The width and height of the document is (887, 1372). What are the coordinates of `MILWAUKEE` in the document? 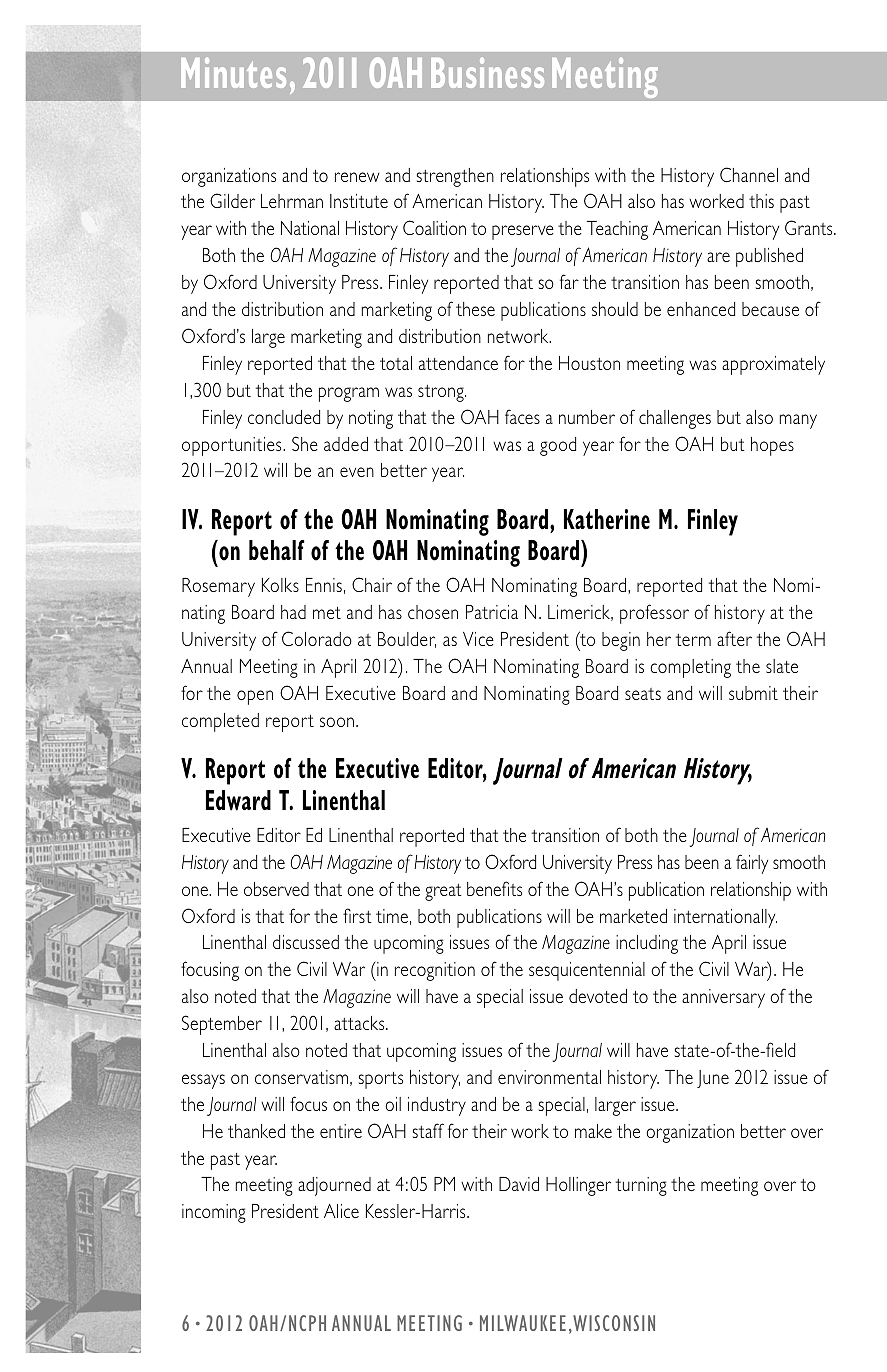 It's located at (523, 1323).
